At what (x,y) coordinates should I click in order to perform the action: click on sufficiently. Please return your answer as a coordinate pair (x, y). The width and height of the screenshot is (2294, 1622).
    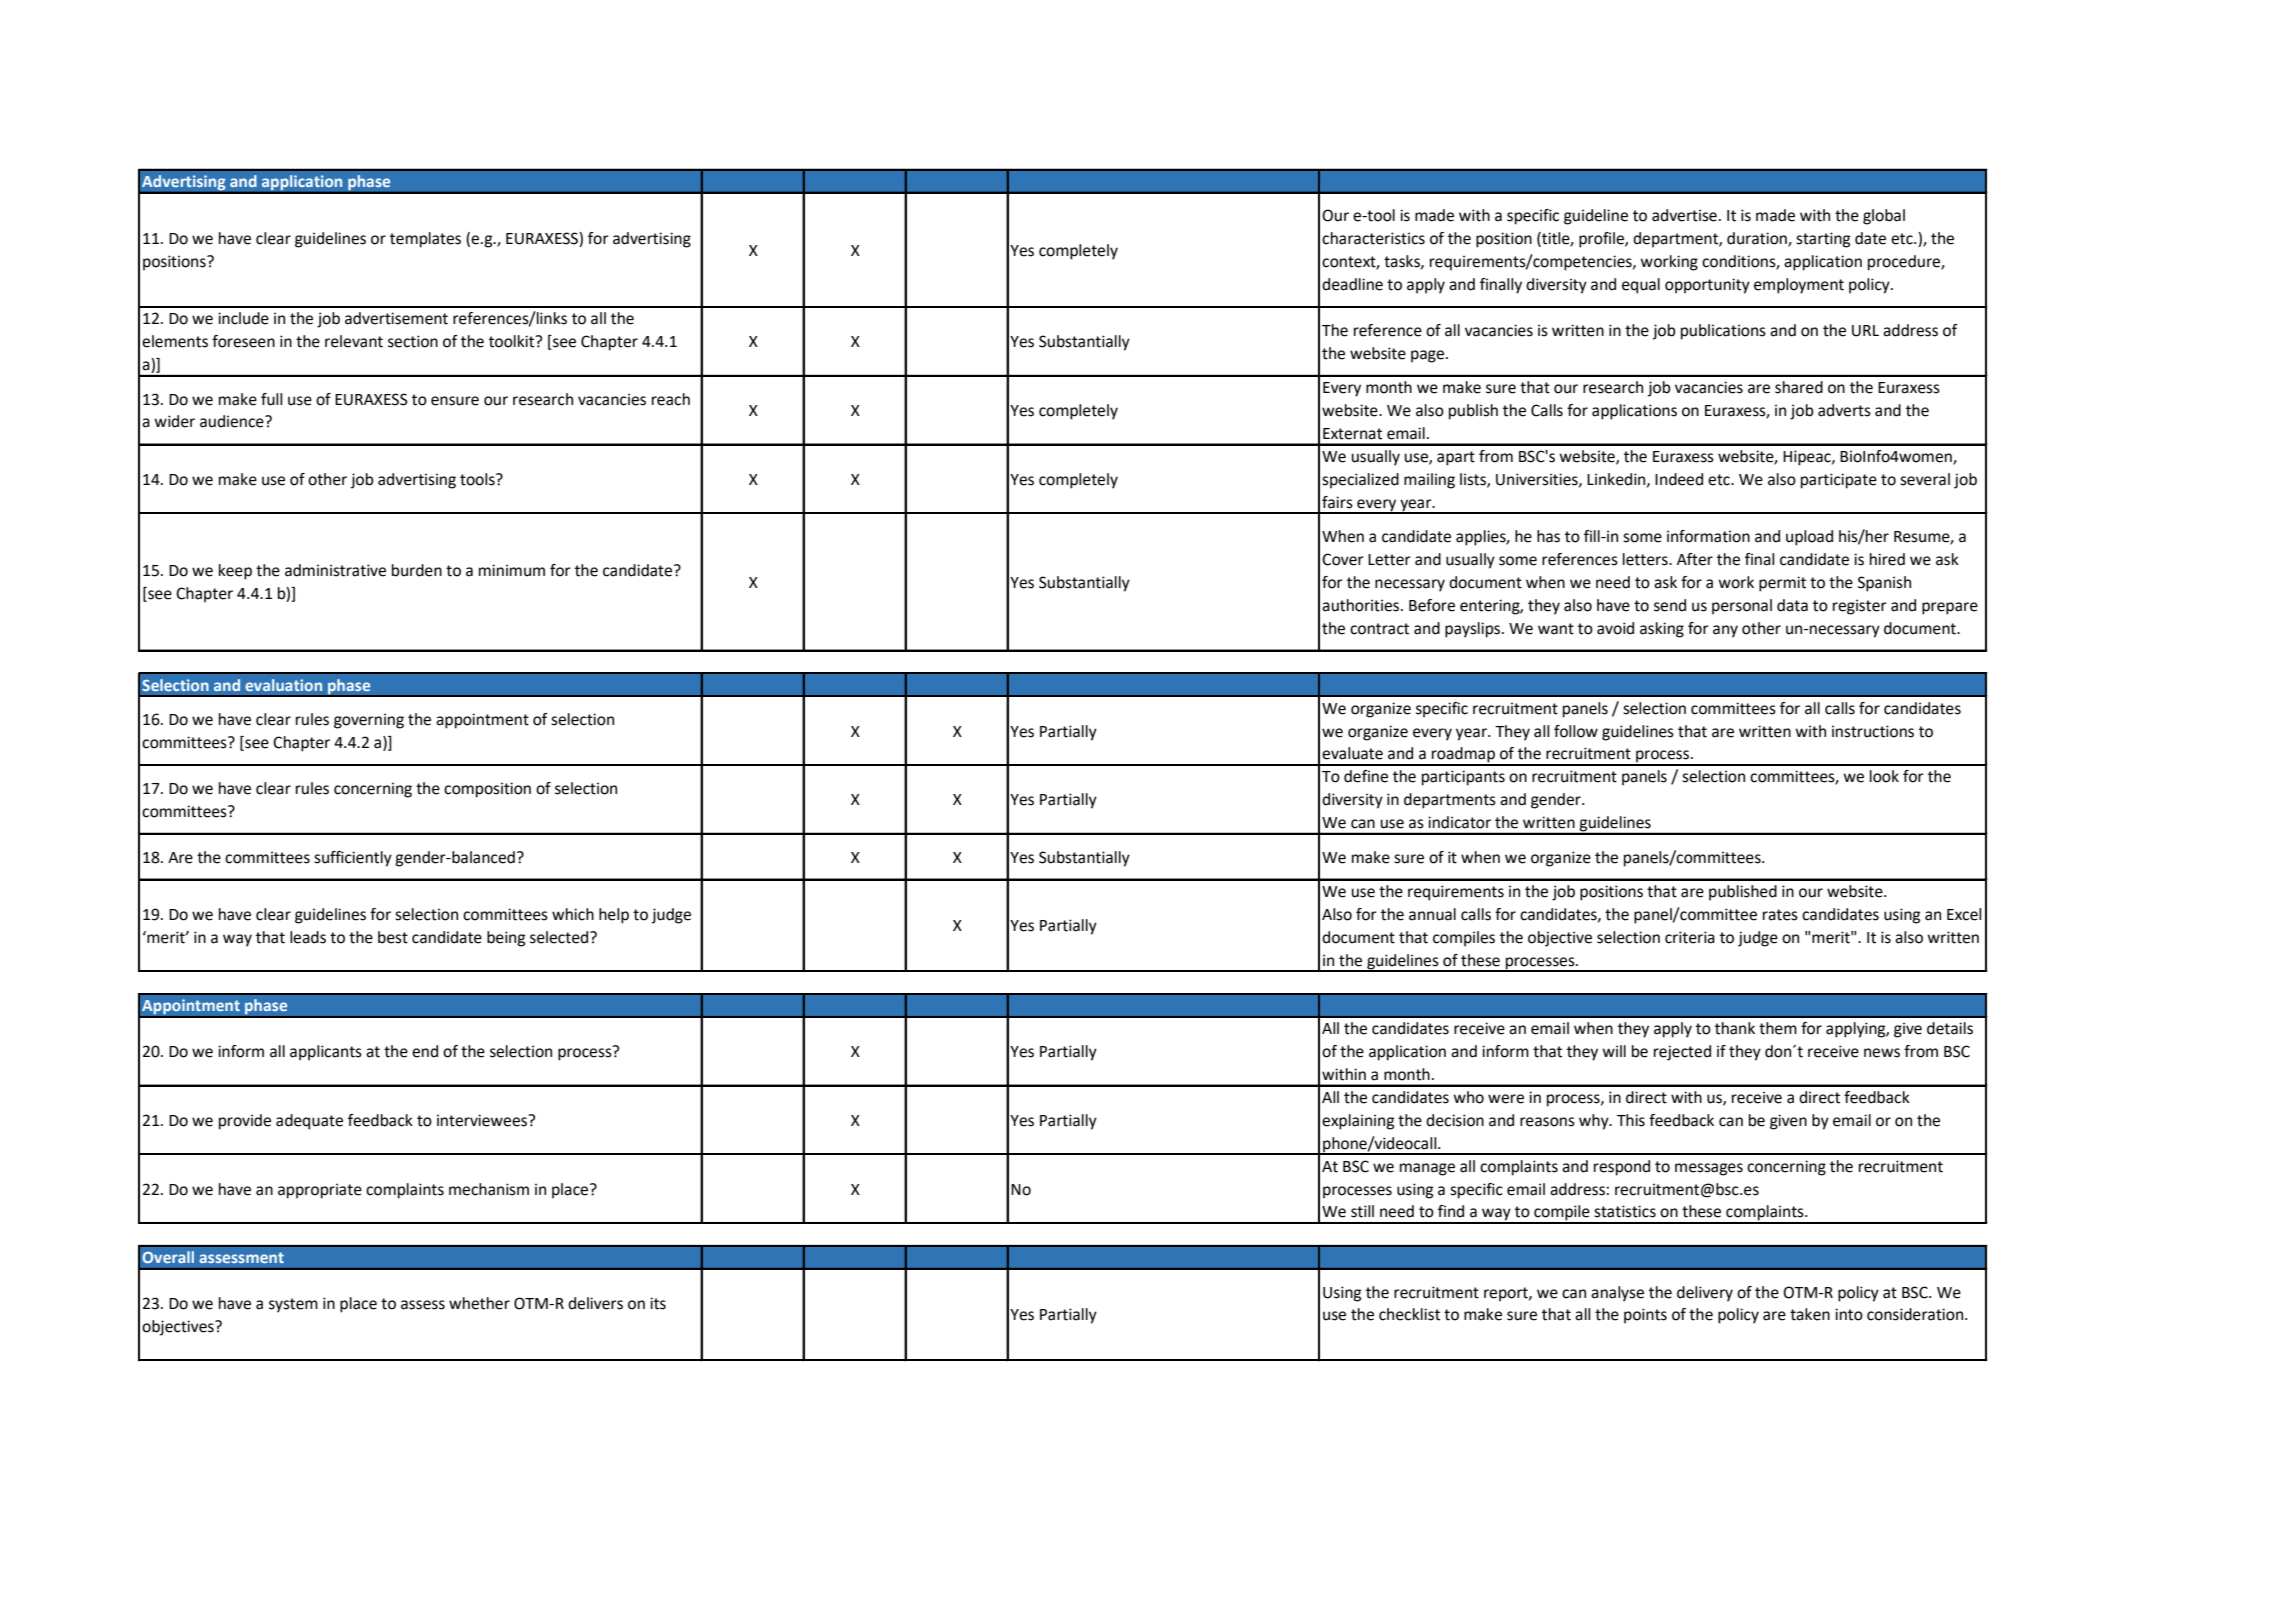
    Looking at the image, I should click on (353, 859).
